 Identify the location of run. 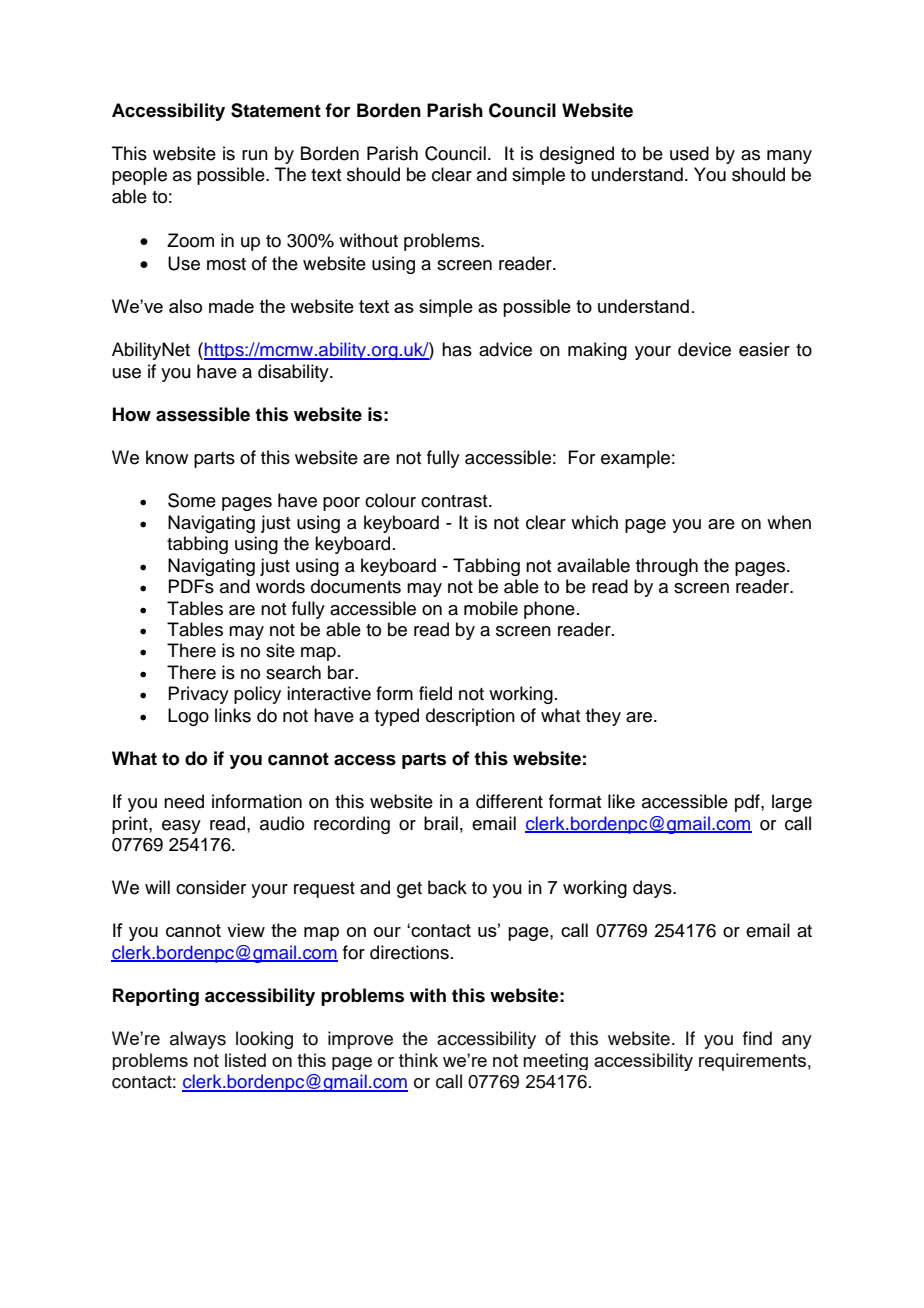
(255, 155).
